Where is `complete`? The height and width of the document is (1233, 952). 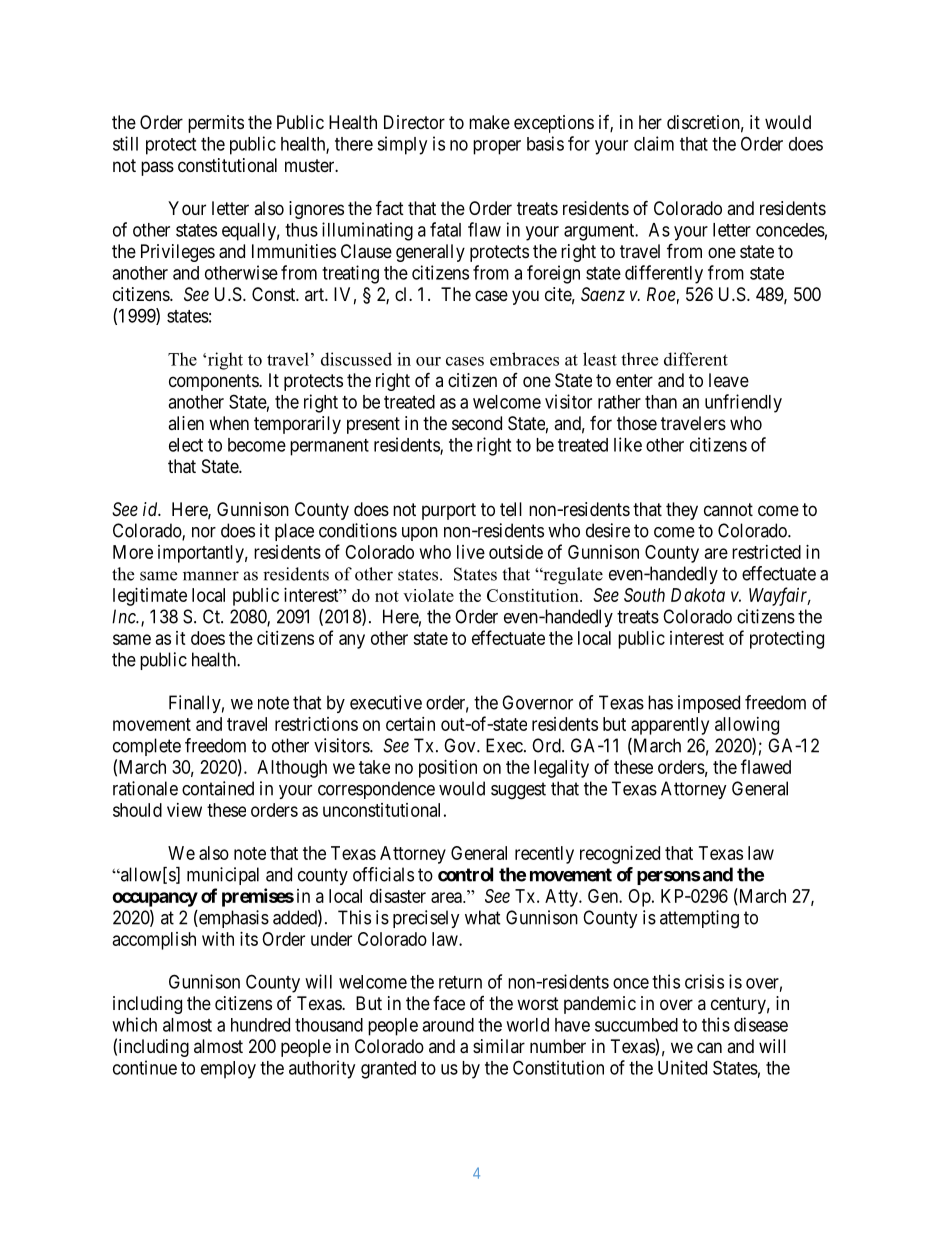 complete is located at coordinates (147, 747).
